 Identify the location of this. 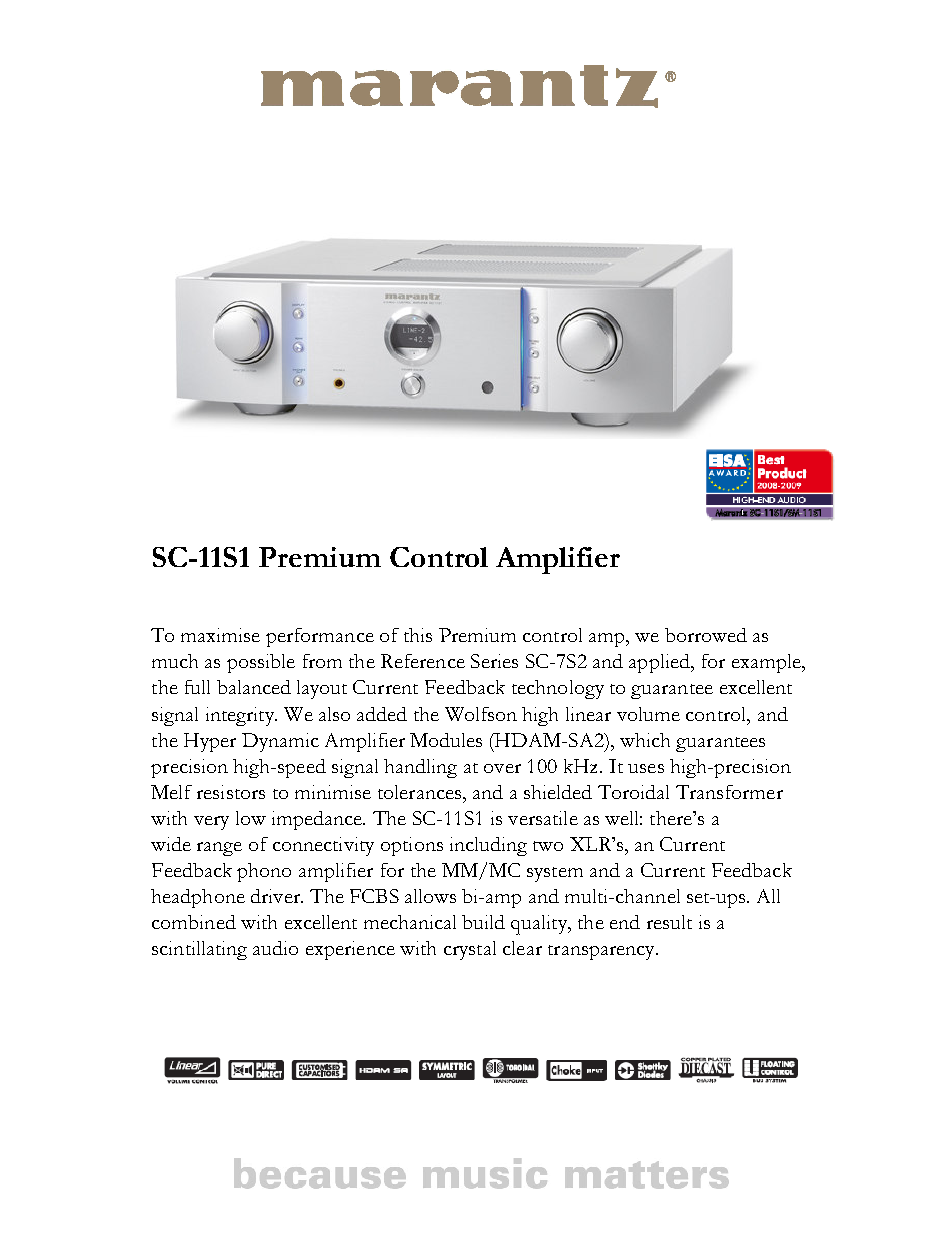
(418, 635).
